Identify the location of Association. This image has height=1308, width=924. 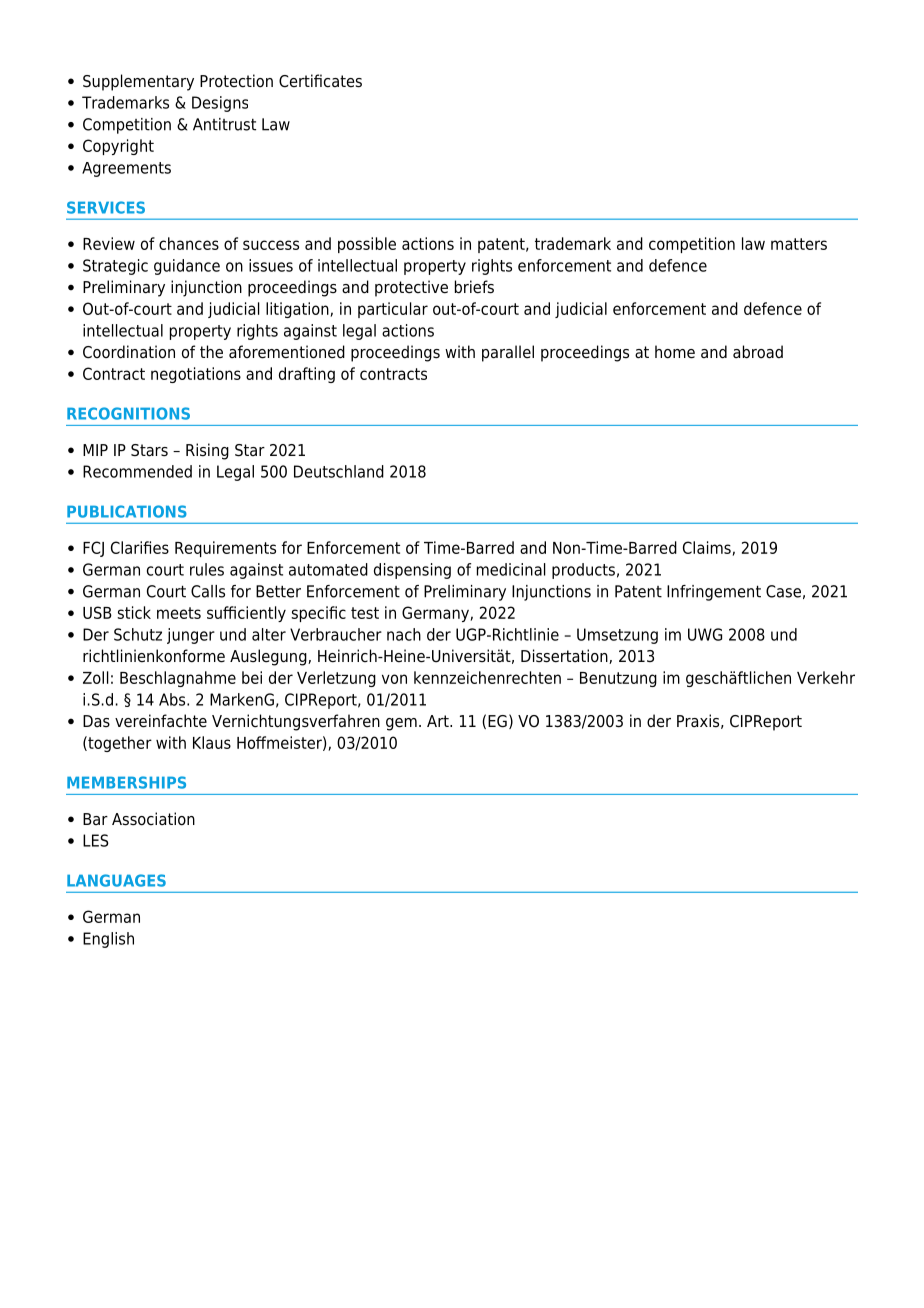
(153, 819).
